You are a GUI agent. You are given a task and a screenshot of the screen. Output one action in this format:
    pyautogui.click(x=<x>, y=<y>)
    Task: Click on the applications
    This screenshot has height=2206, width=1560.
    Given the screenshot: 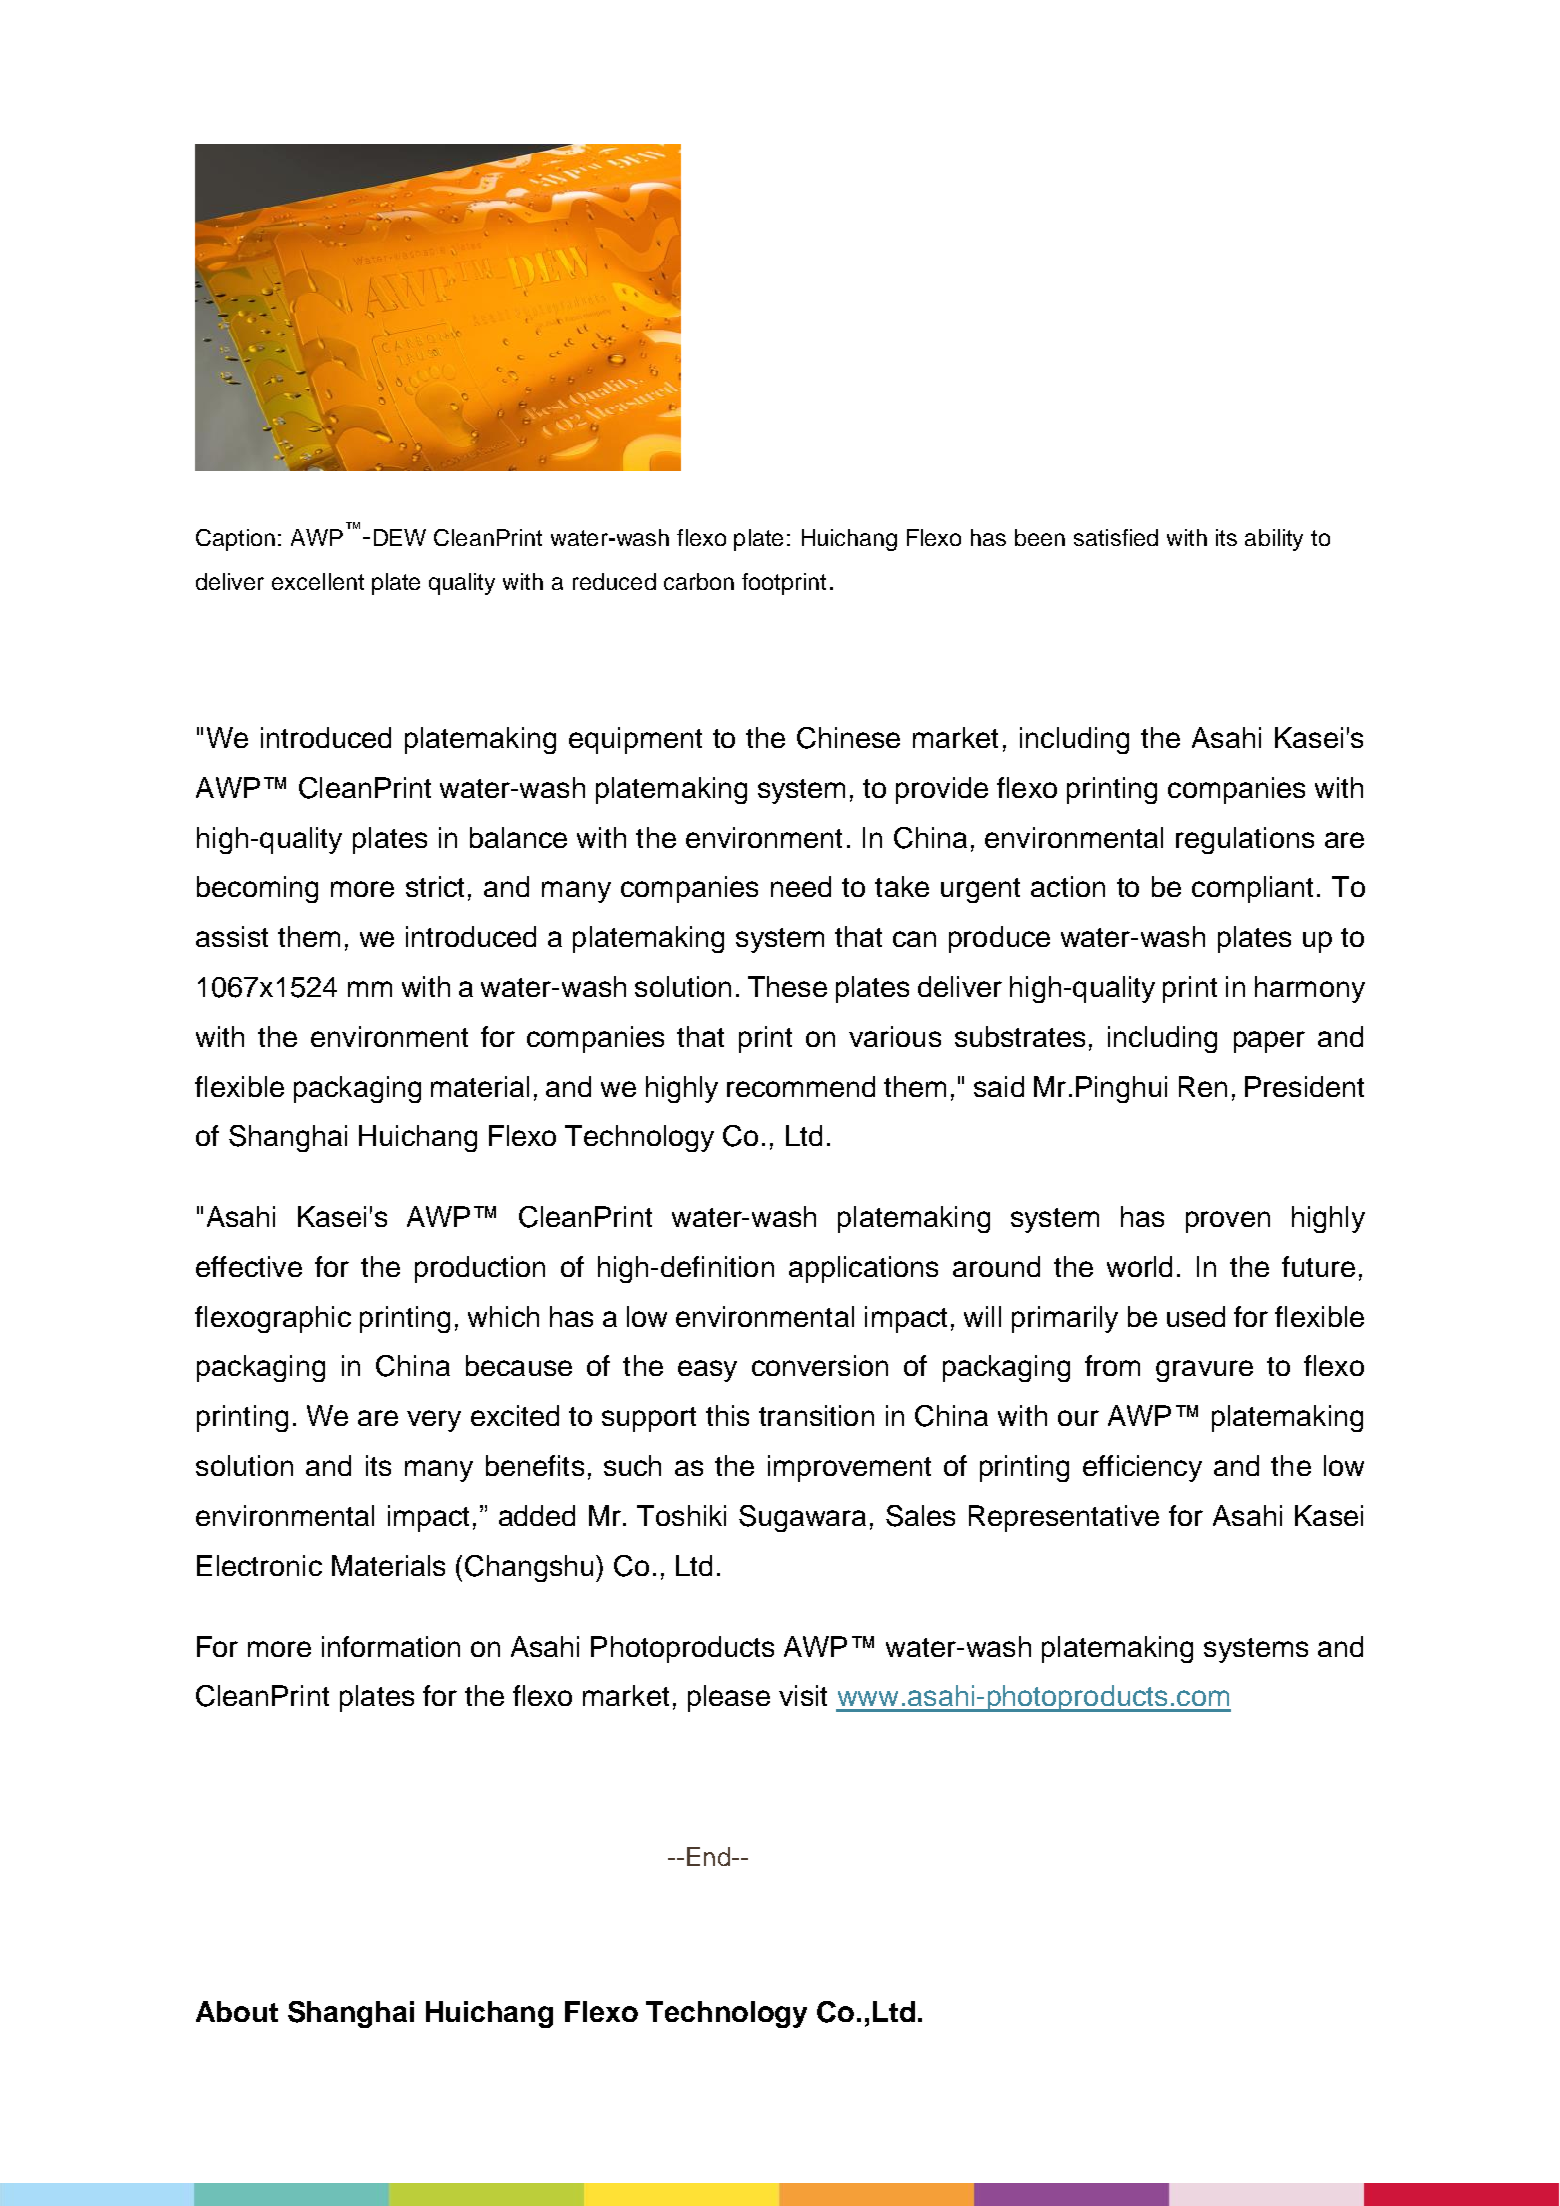 What is the action you would take?
    pyautogui.click(x=863, y=1269)
